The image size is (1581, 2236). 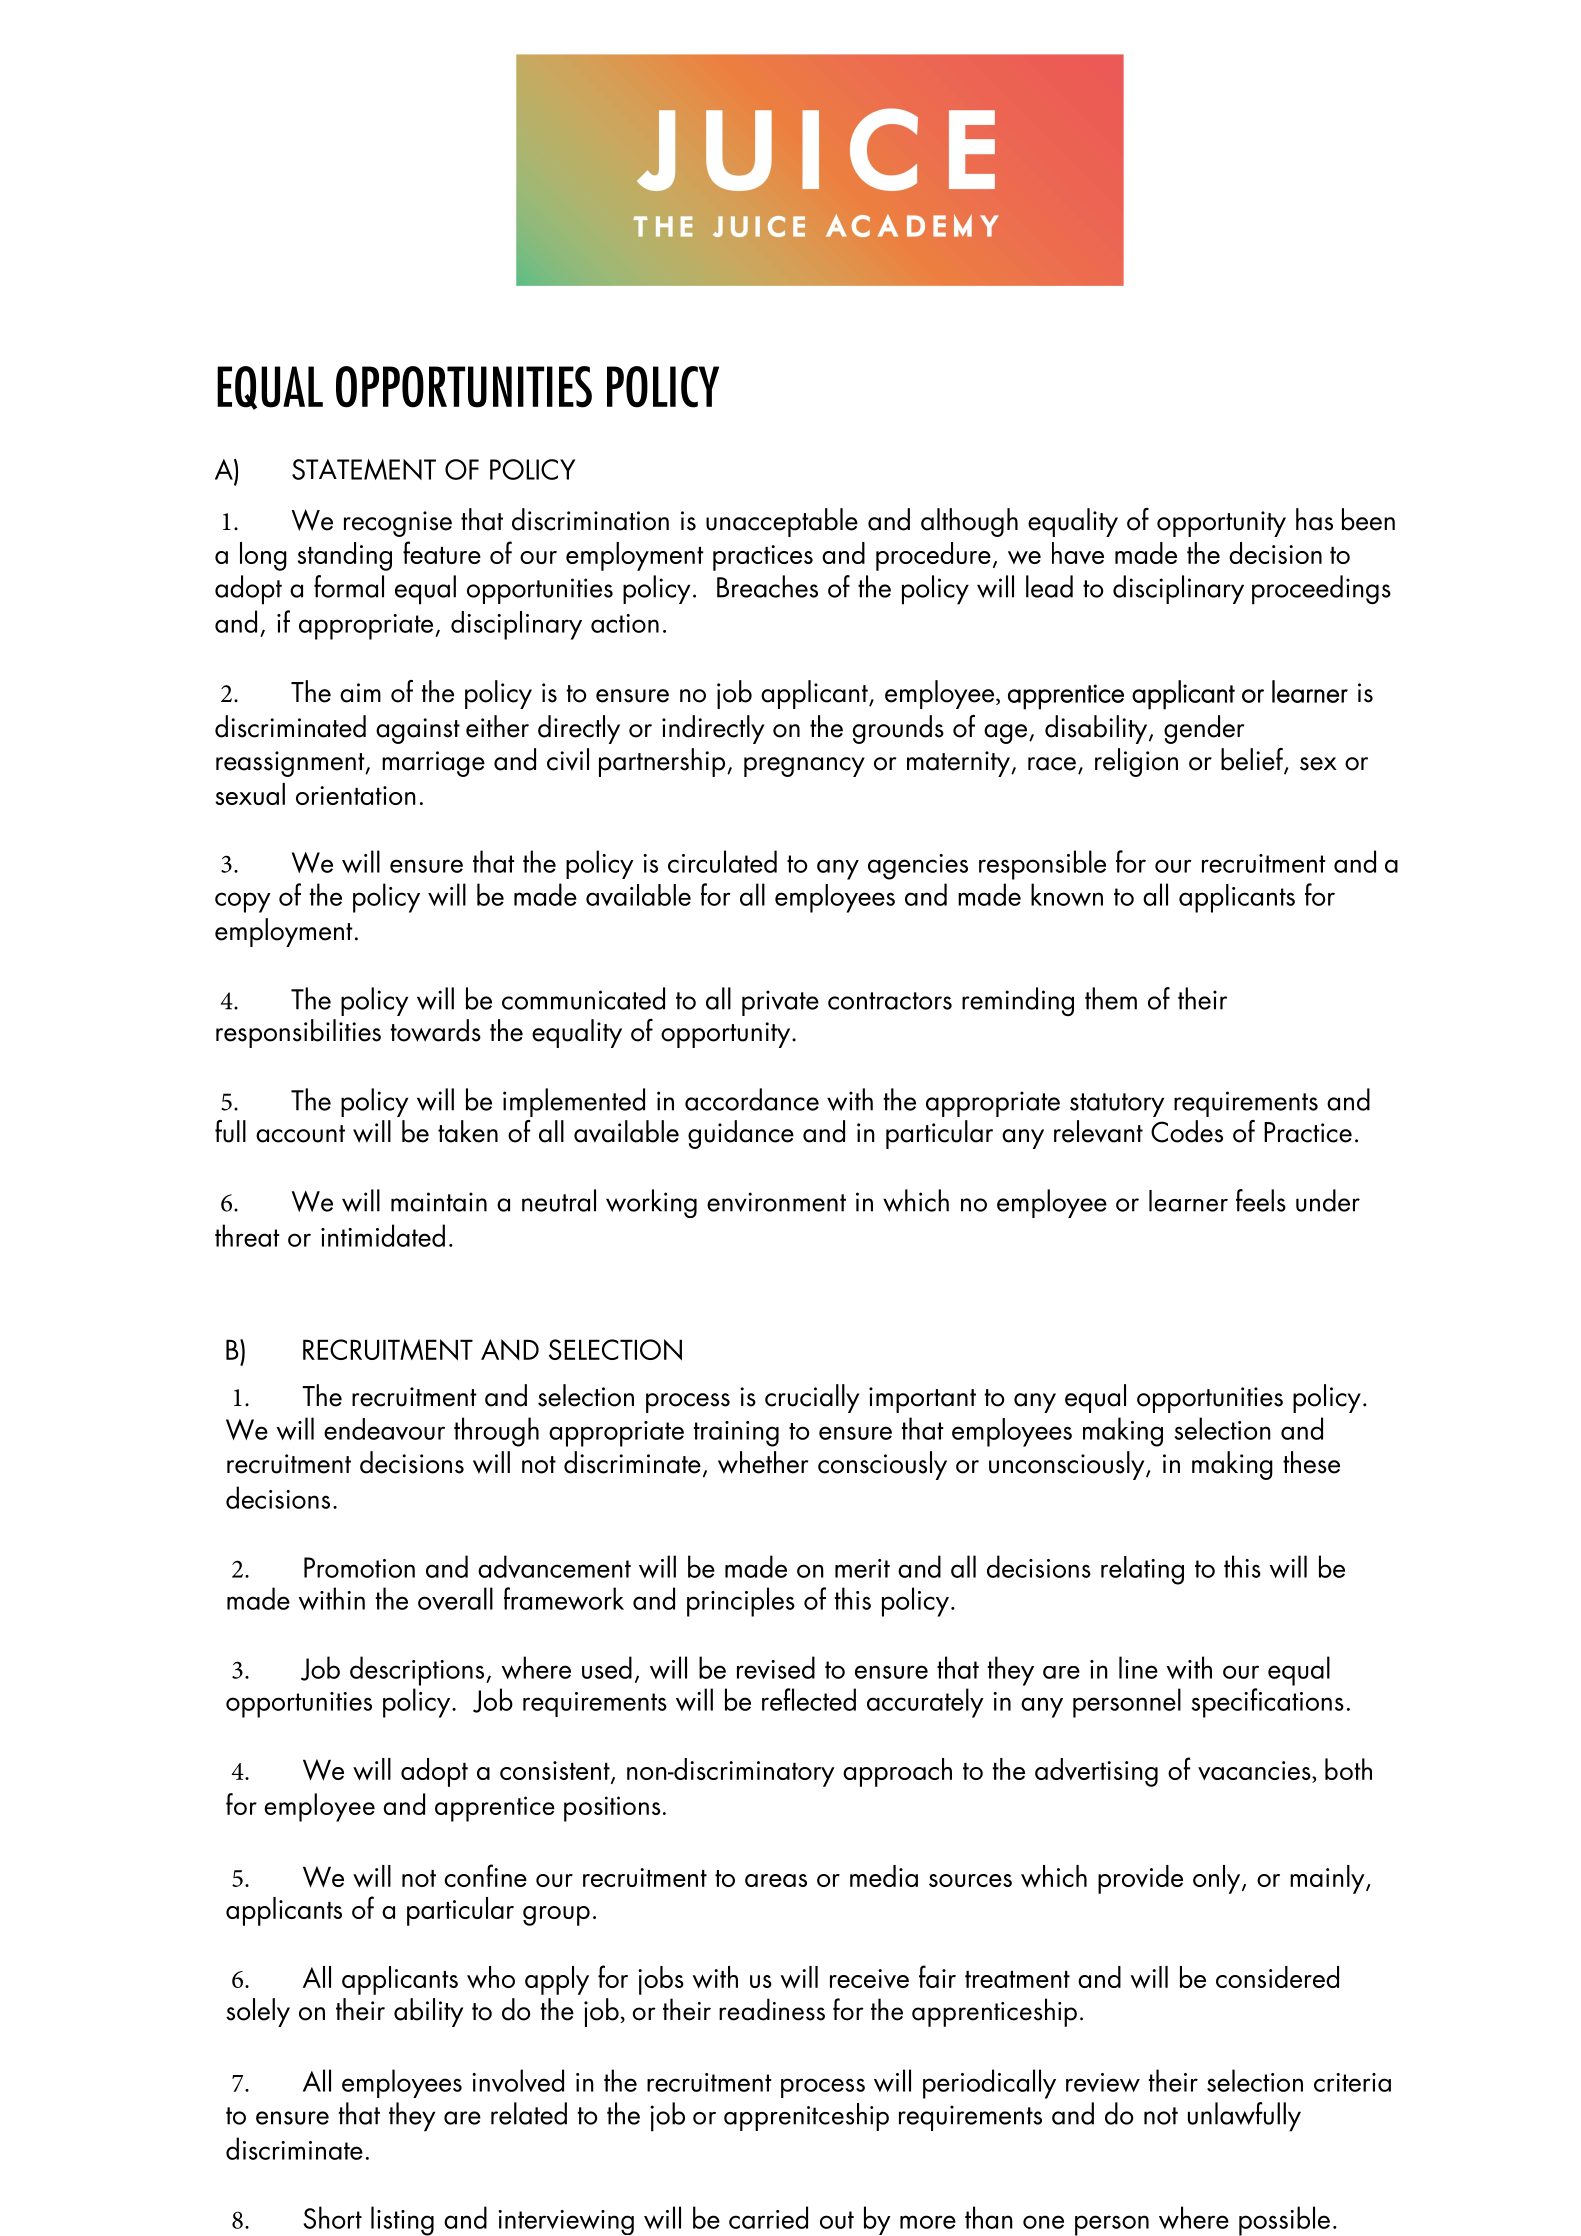 What do you see at coordinates (384, 1429) in the screenshot?
I see `endeavour` at bounding box center [384, 1429].
